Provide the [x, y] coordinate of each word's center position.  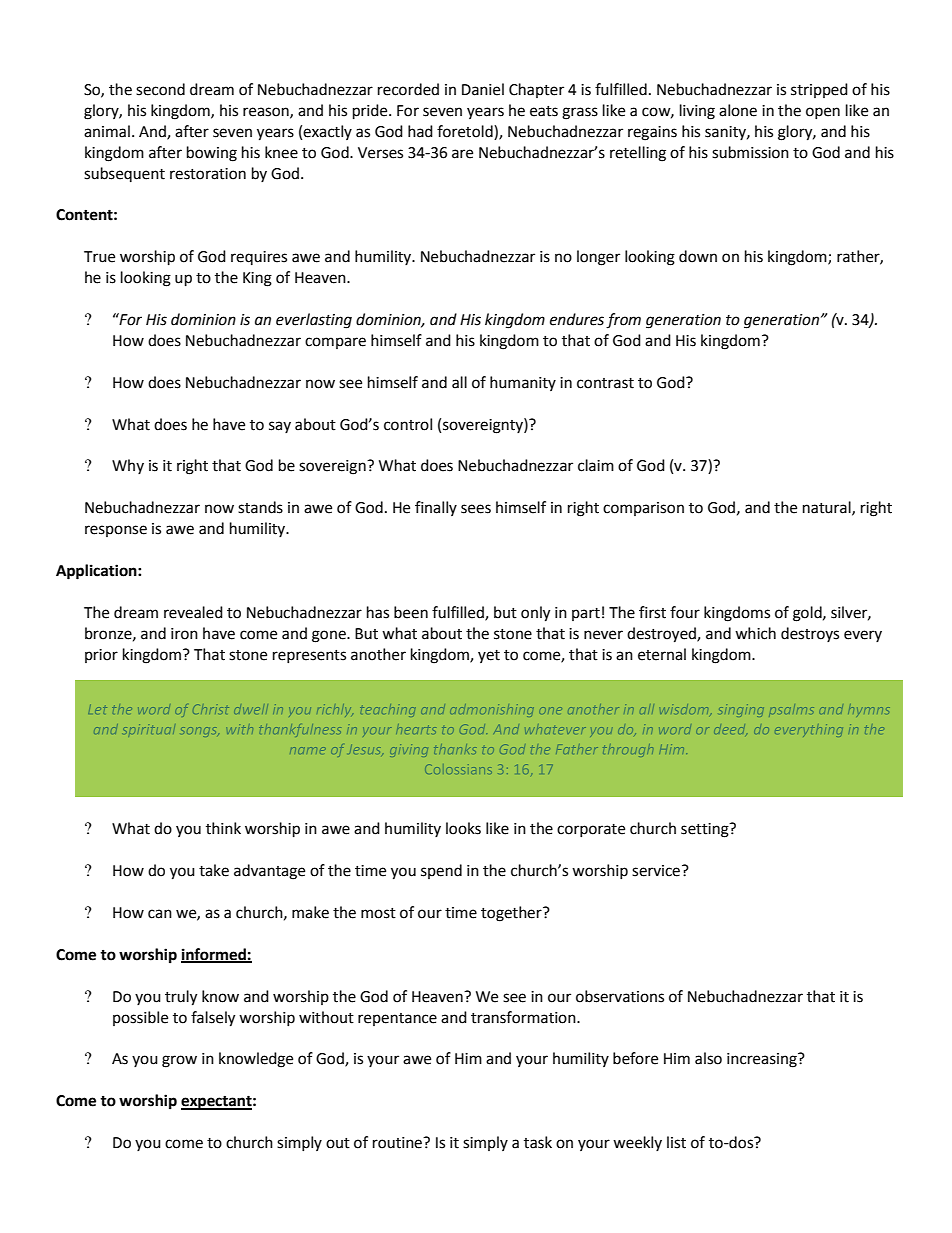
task [538, 1142]
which [755, 633]
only [535, 614]
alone [738, 110]
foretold [466, 132]
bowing [212, 154]
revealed [193, 612]
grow [179, 1061]
